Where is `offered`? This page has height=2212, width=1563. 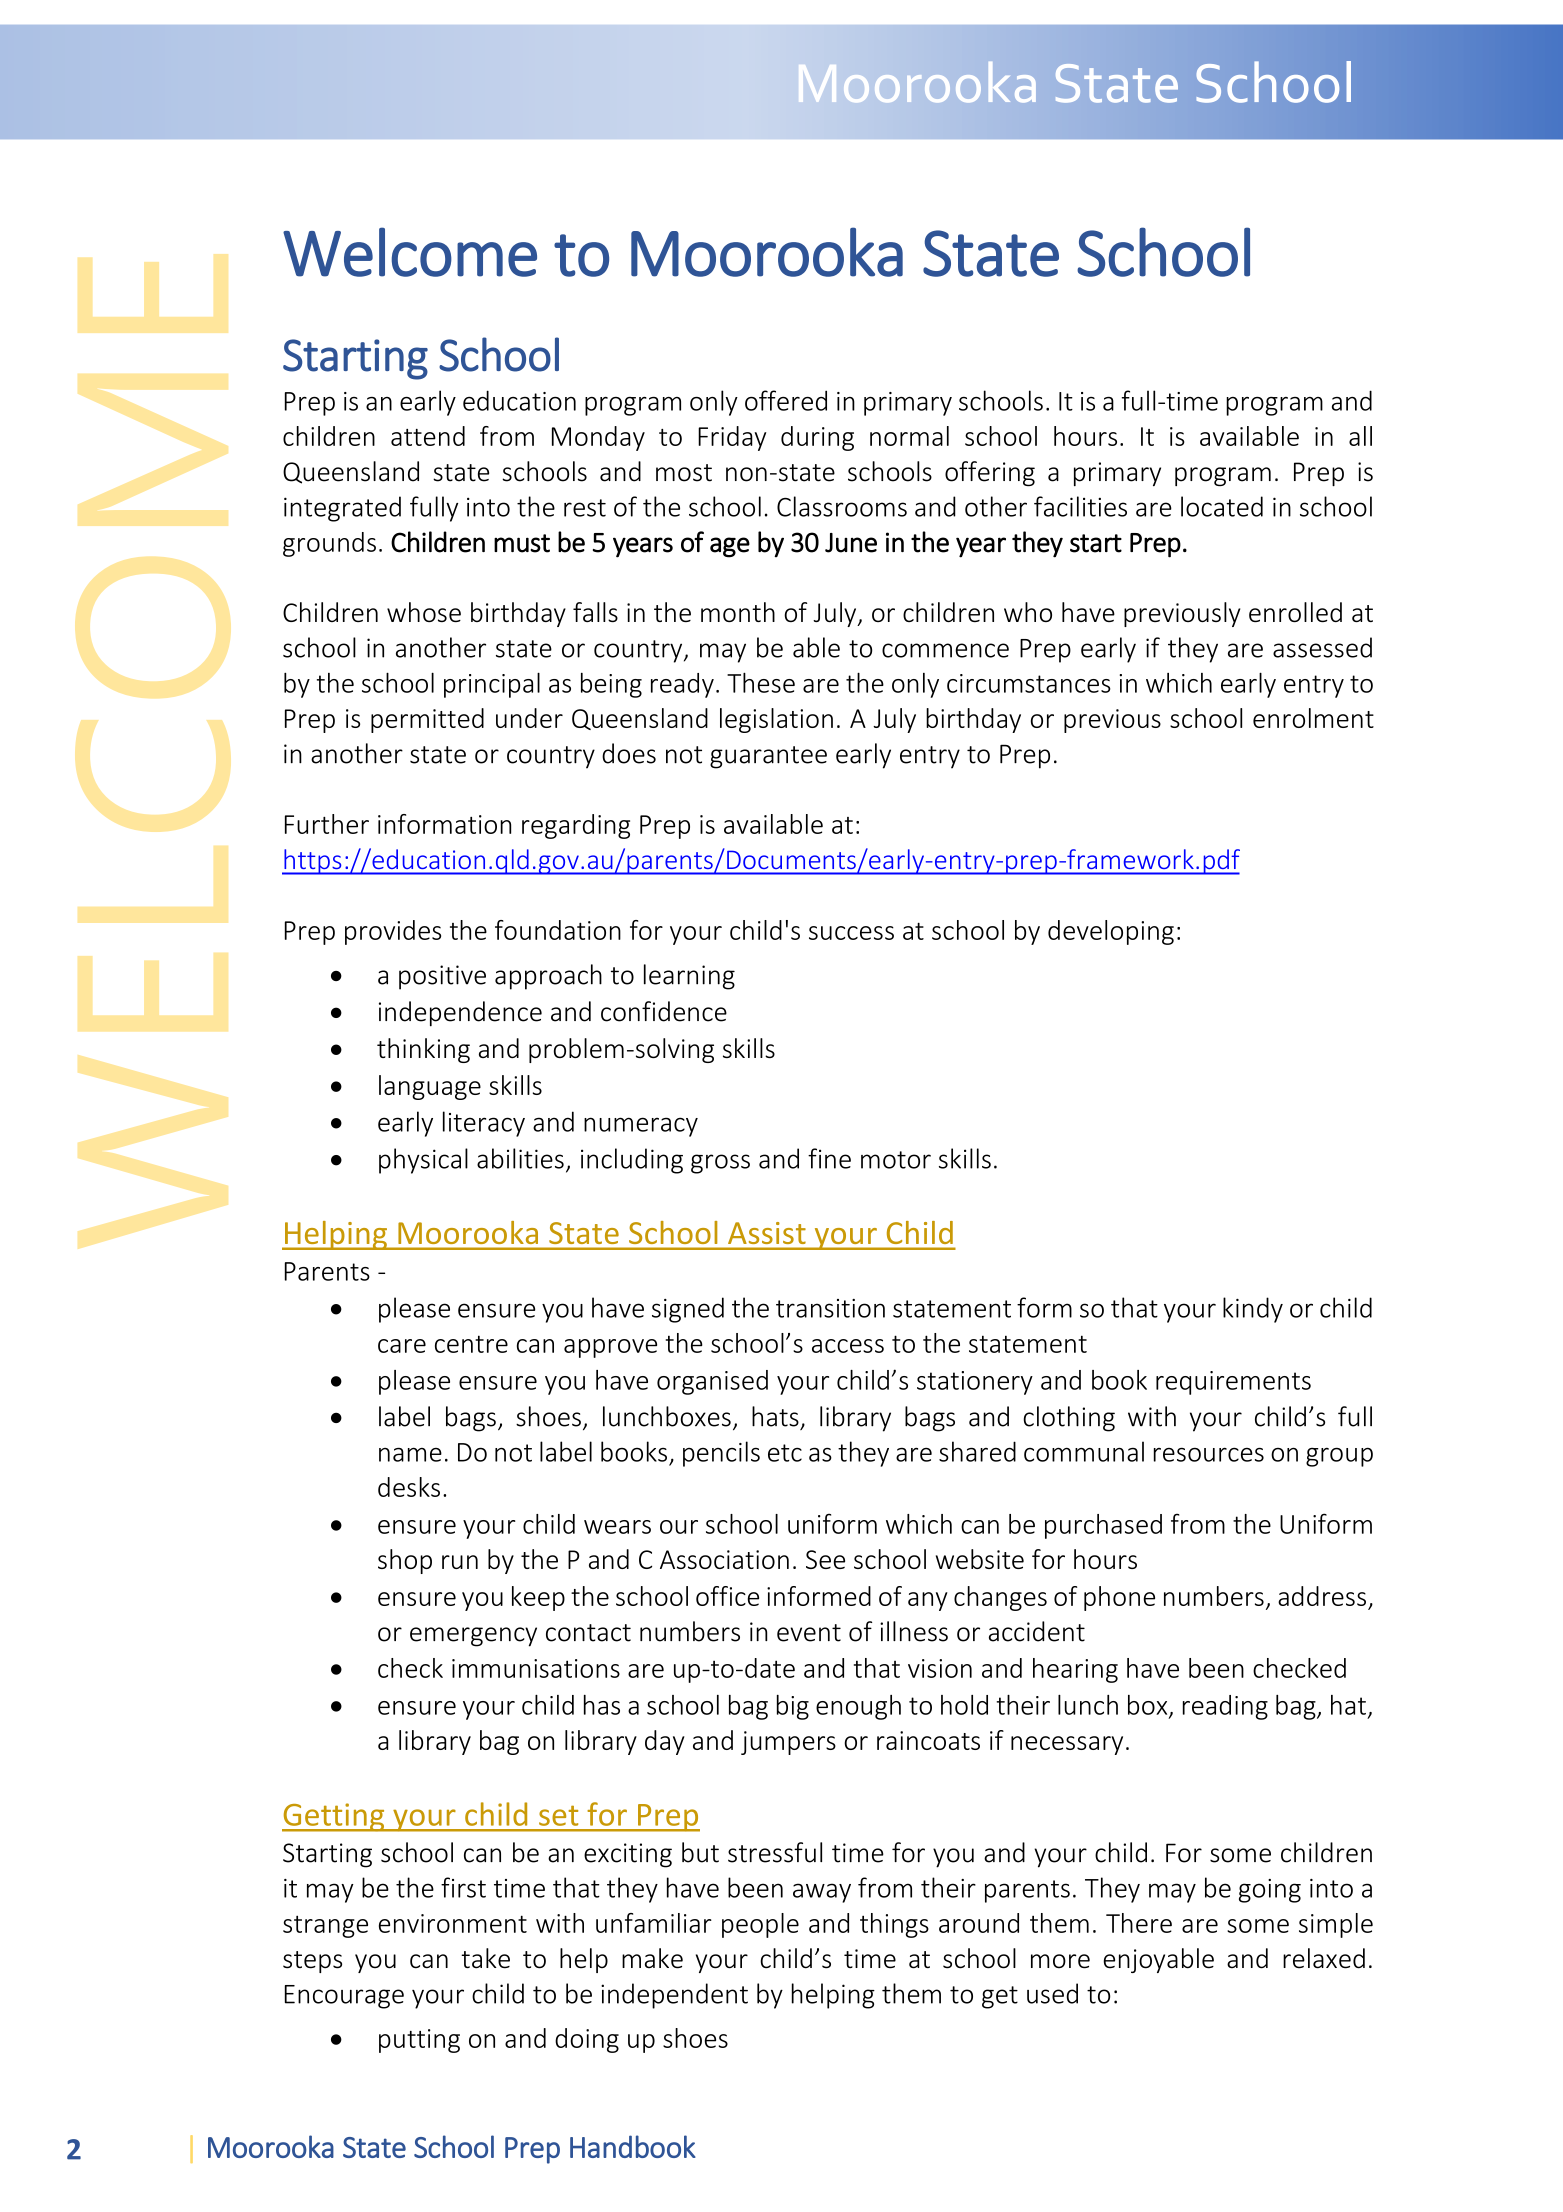
offered is located at coordinates (786, 400).
